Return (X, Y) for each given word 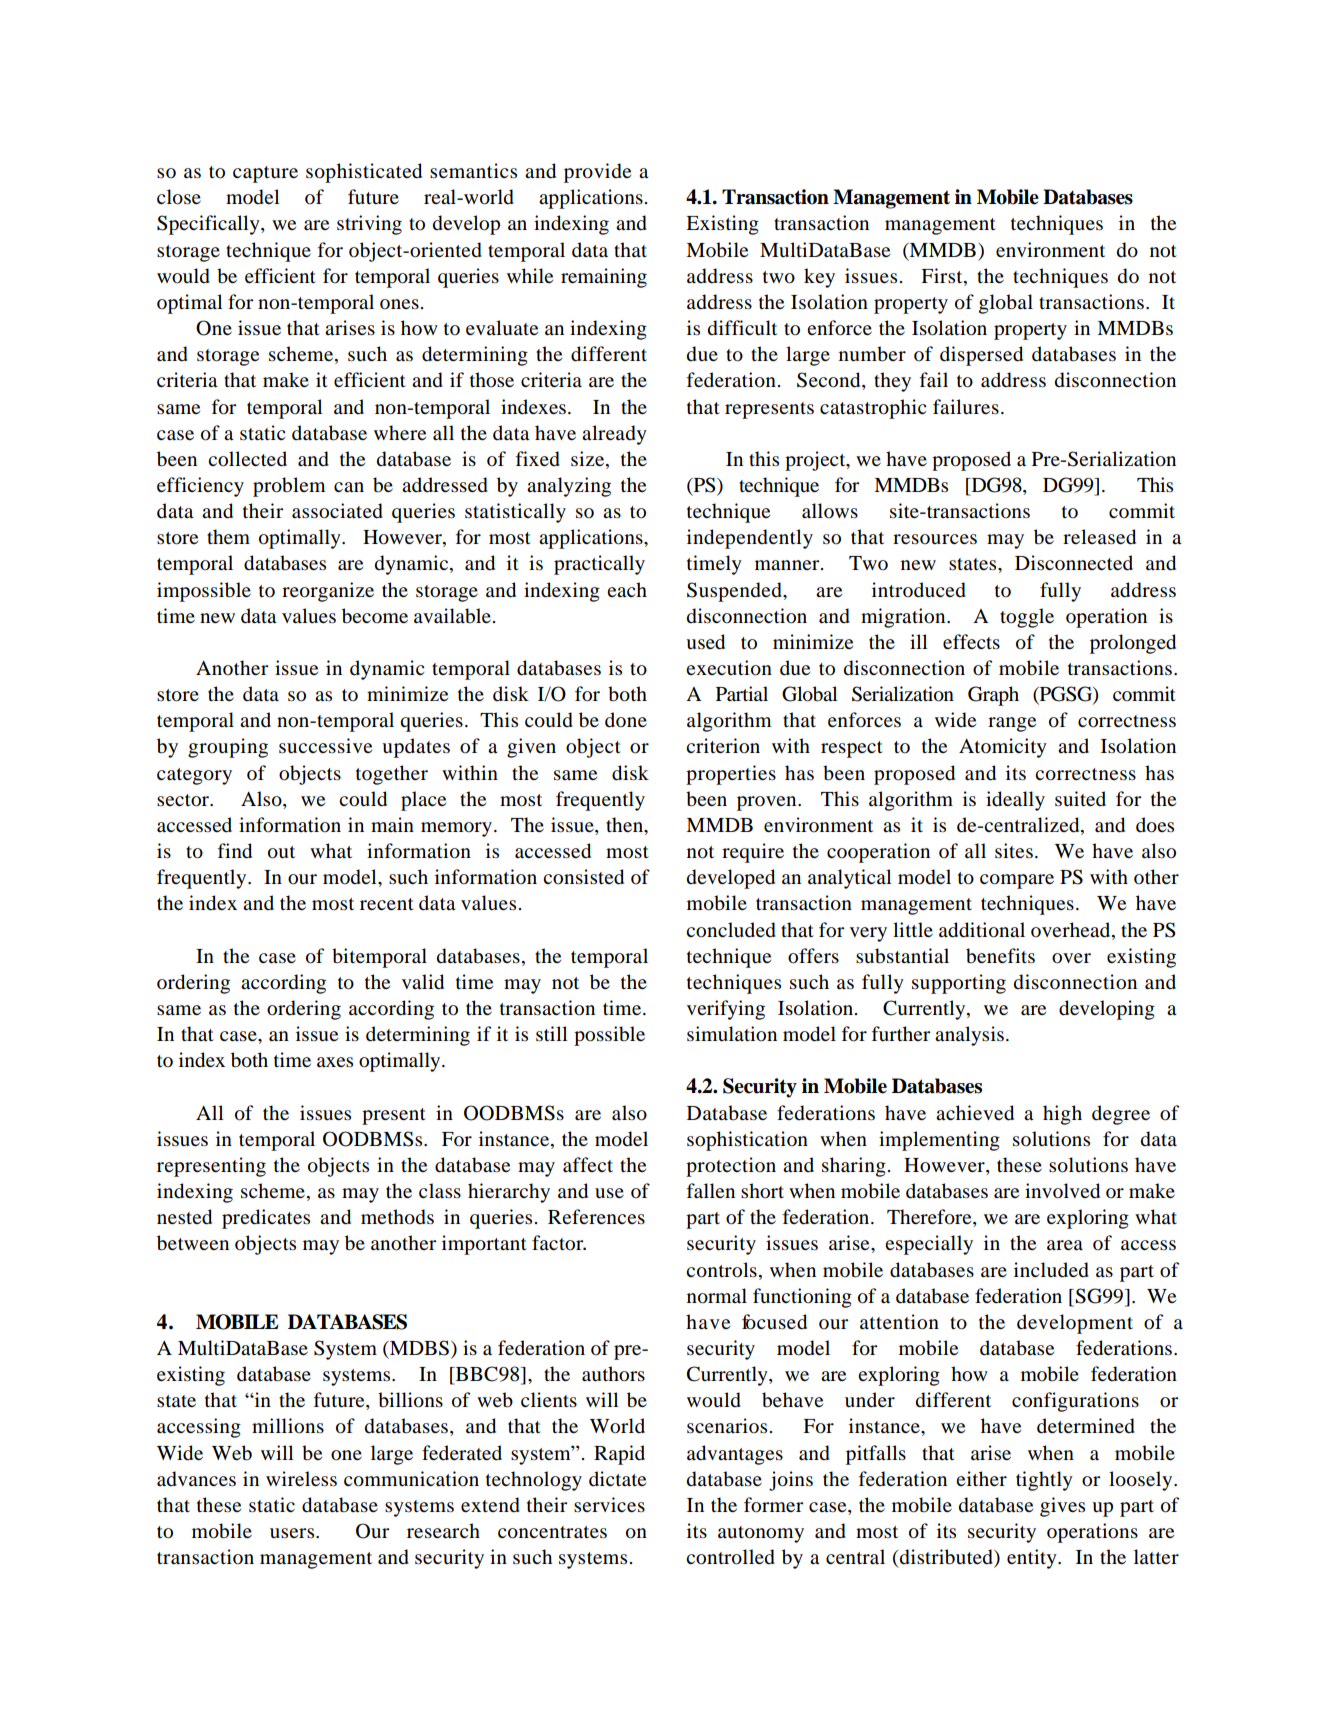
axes (335, 1062)
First (943, 275)
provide (597, 173)
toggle (1027, 618)
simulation (732, 1034)
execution (729, 668)
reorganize (328, 592)
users (293, 1533)
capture (265, 174)
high (1062, 1115)
